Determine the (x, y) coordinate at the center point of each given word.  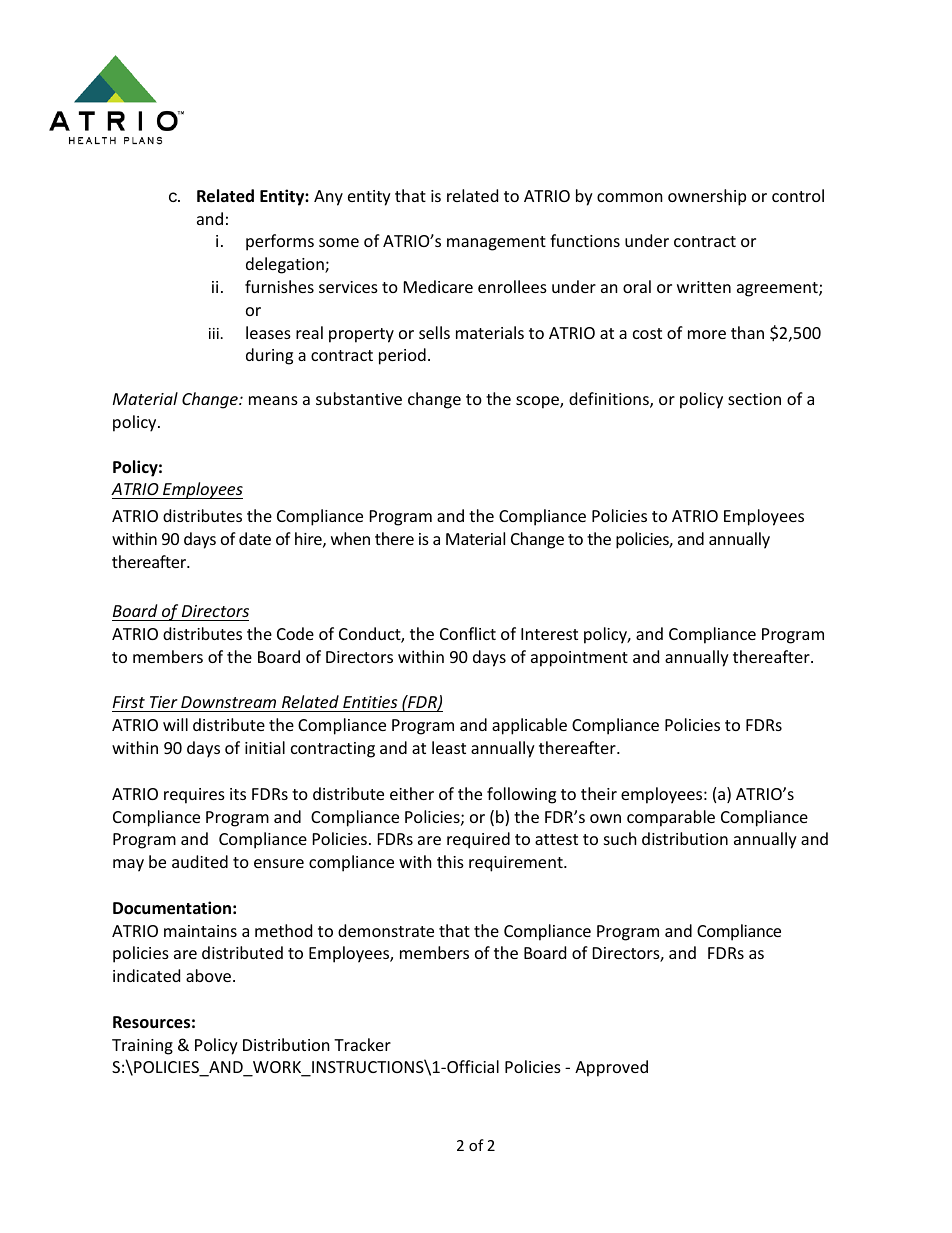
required (478, 840)
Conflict (468, 633)
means (273, 400)
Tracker (362, 1044)
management (496, 243)
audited (200, 861)
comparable (671, 818)
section (754, 399)
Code (295, 633)
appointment (579, 659)
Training (142, 1047)
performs (280, 242)
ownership (707, 197)
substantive (359, 398)
